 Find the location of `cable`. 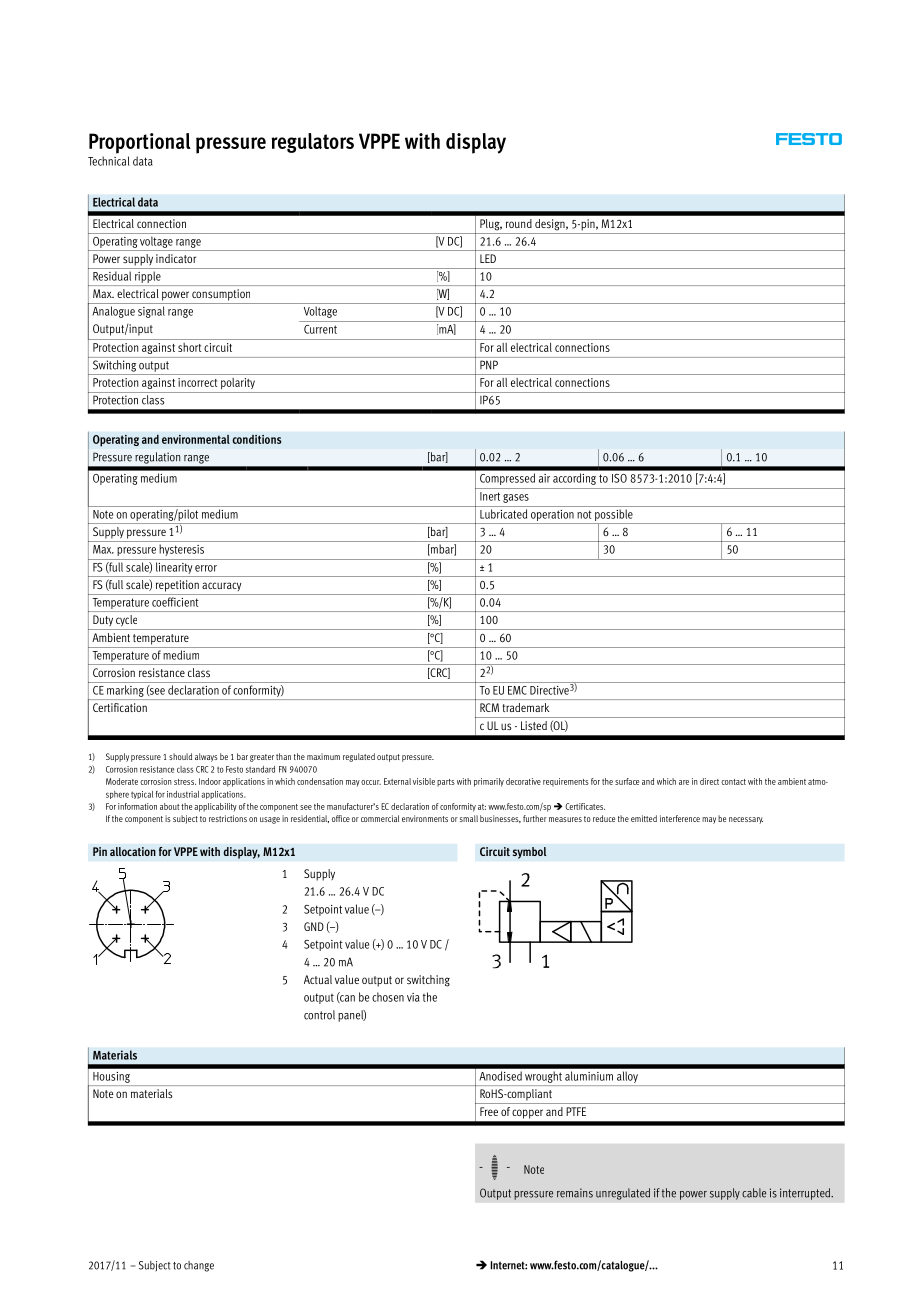

cable is located at coordinates (754, 1193).
